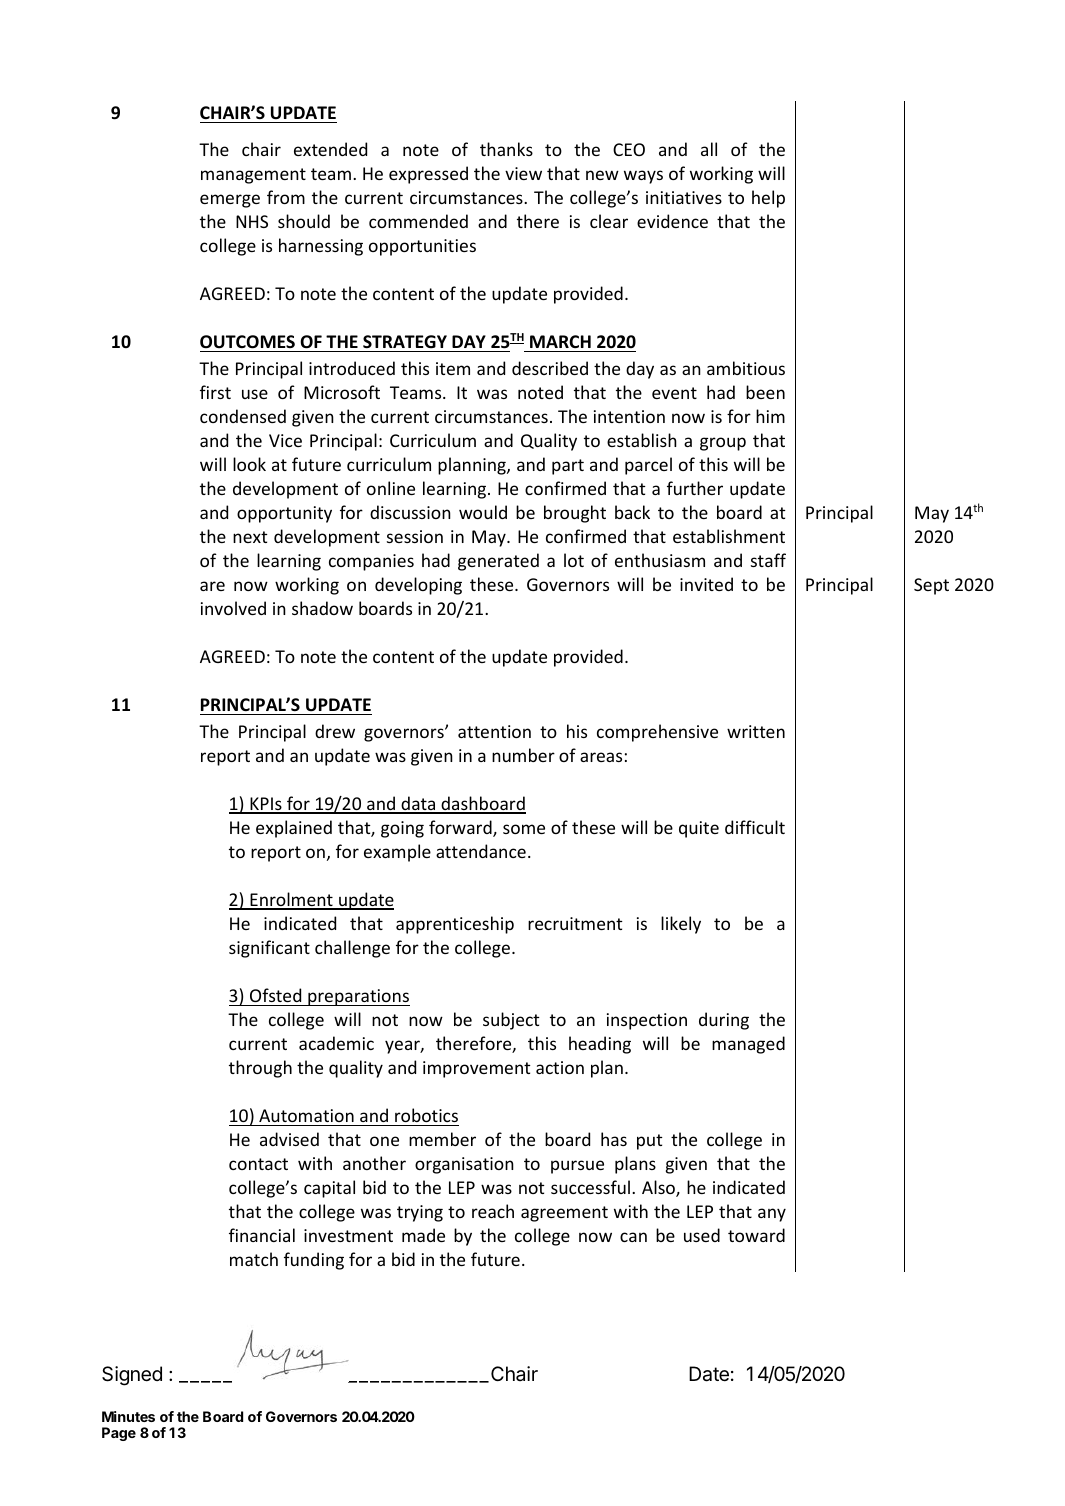 This document has width=1065, height=1506. Describe the element at coordinates (132, 1376) in the document. I see `Signed` at that location.
